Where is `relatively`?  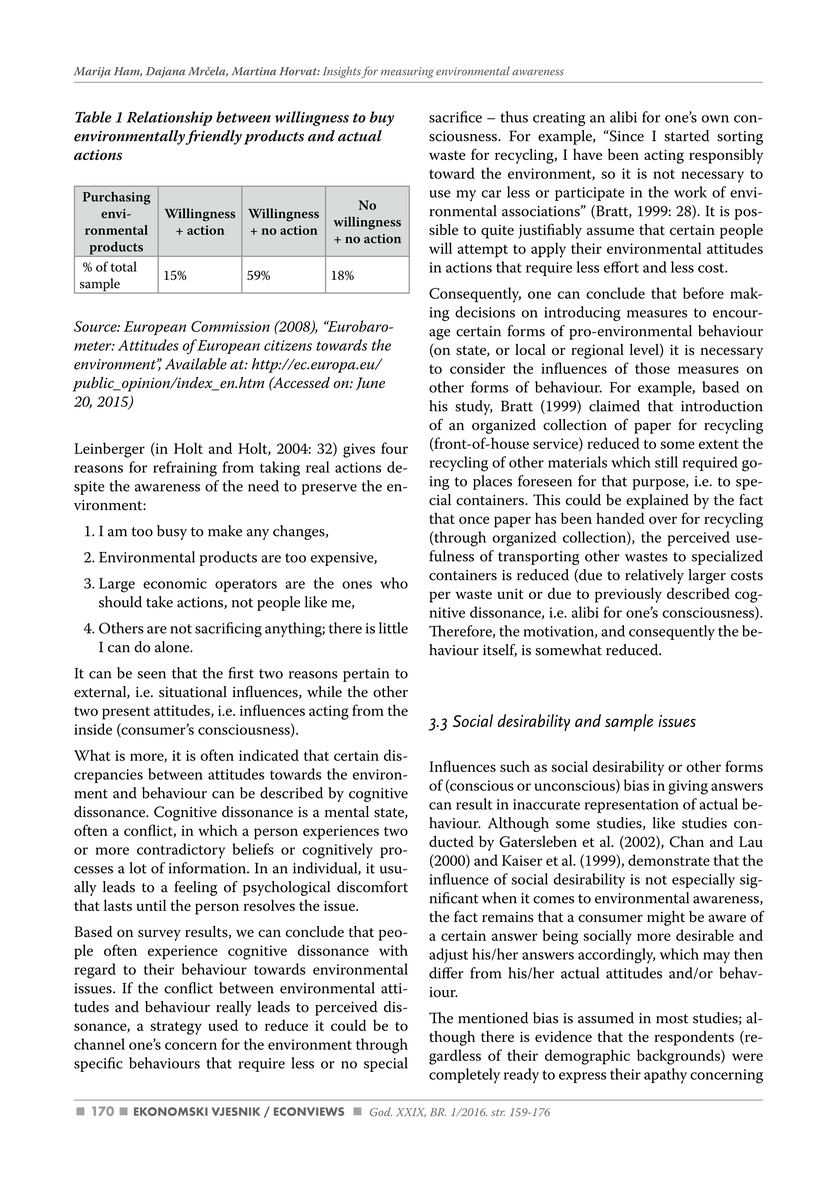 relatively is located at coordinates (654, 576).
